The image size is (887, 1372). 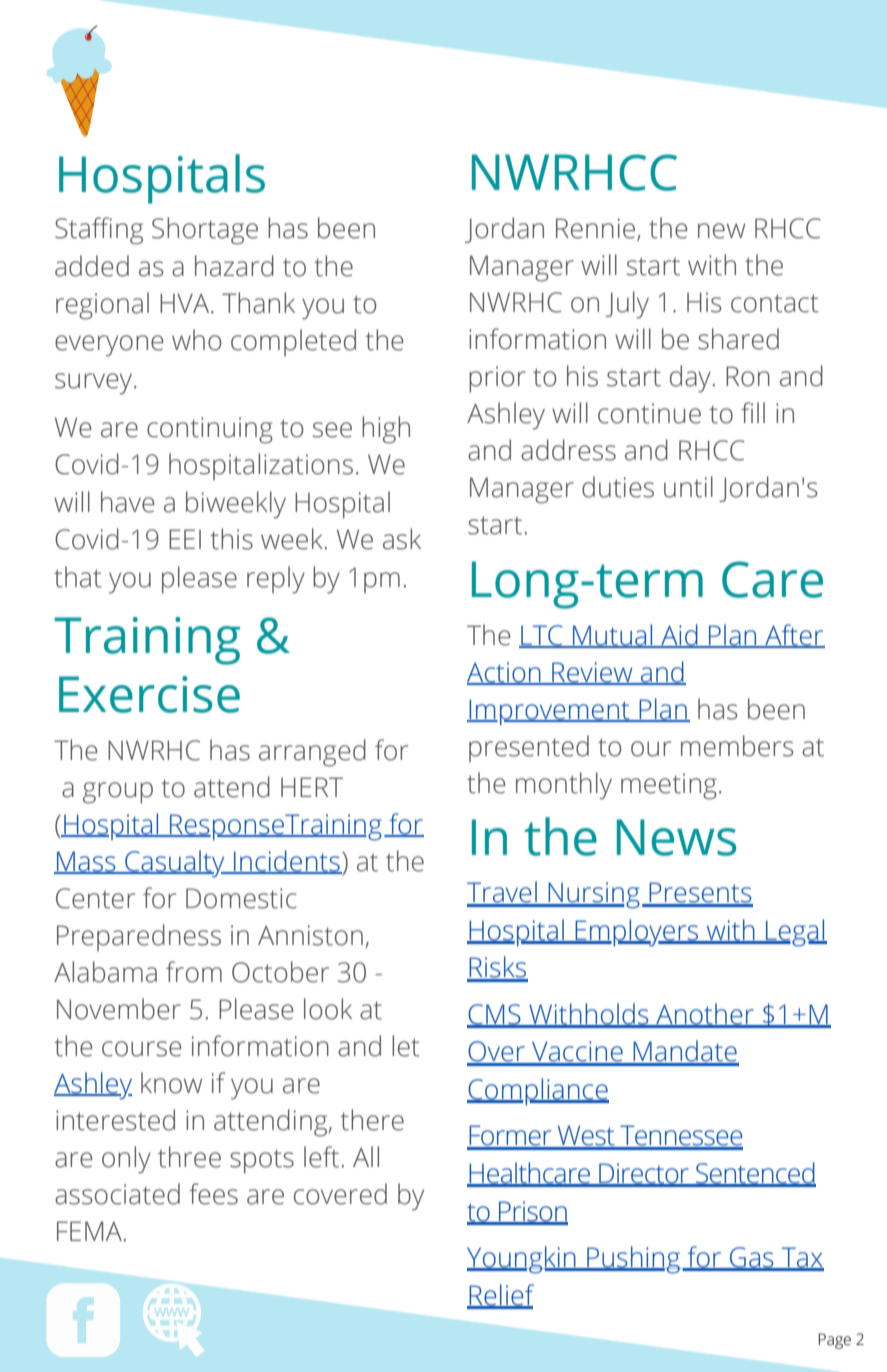 What do you see at coordinates (705, 1015) in the page?
I see `Another` at bounding box center [705, 1015].
